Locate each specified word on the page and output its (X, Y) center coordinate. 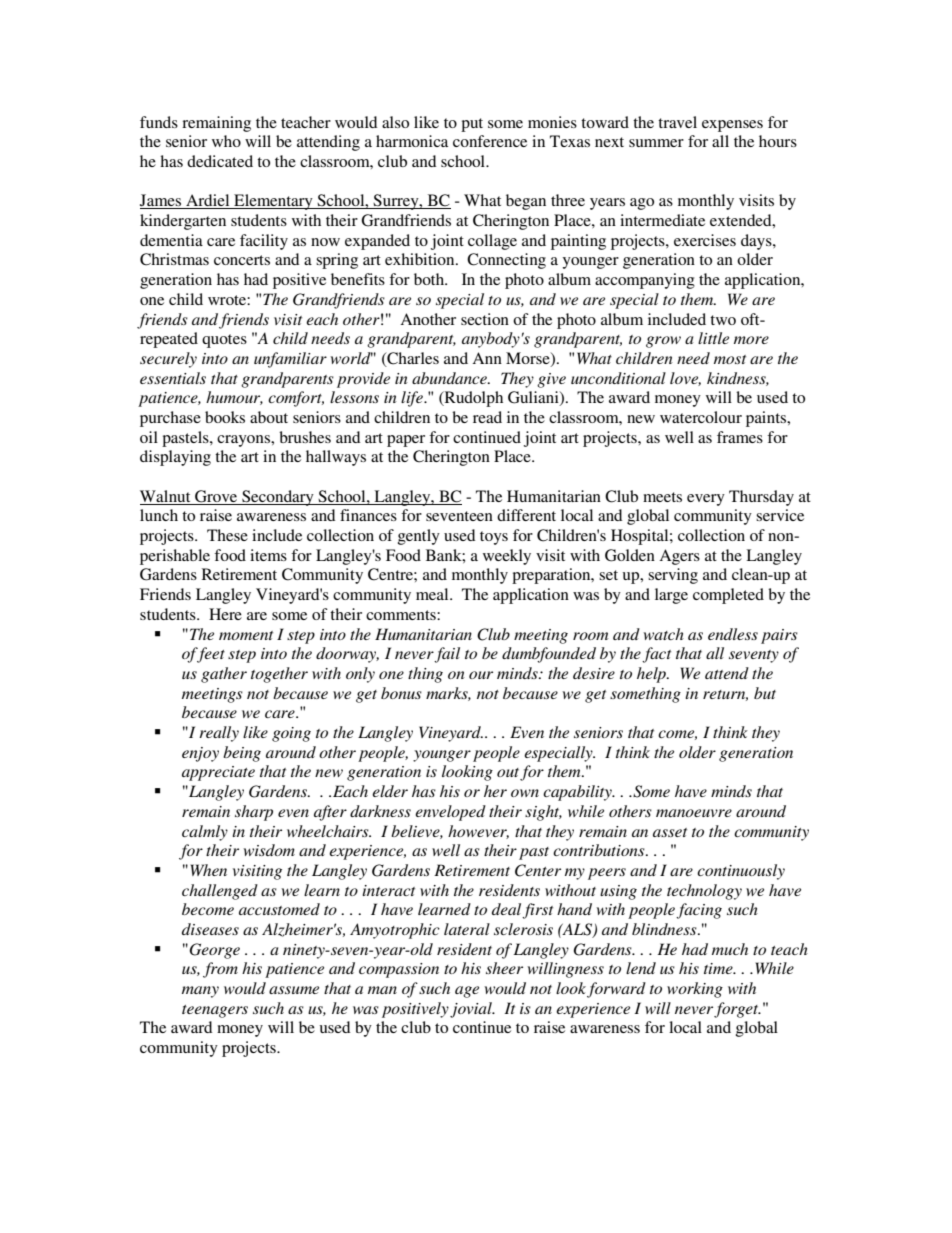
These (227, 535)
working (695, 990)
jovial (472, 1010)
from (220, 970)
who (226, 141)
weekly (507, 557)
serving (673, 576)
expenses (732, 126)
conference (490, 141)
